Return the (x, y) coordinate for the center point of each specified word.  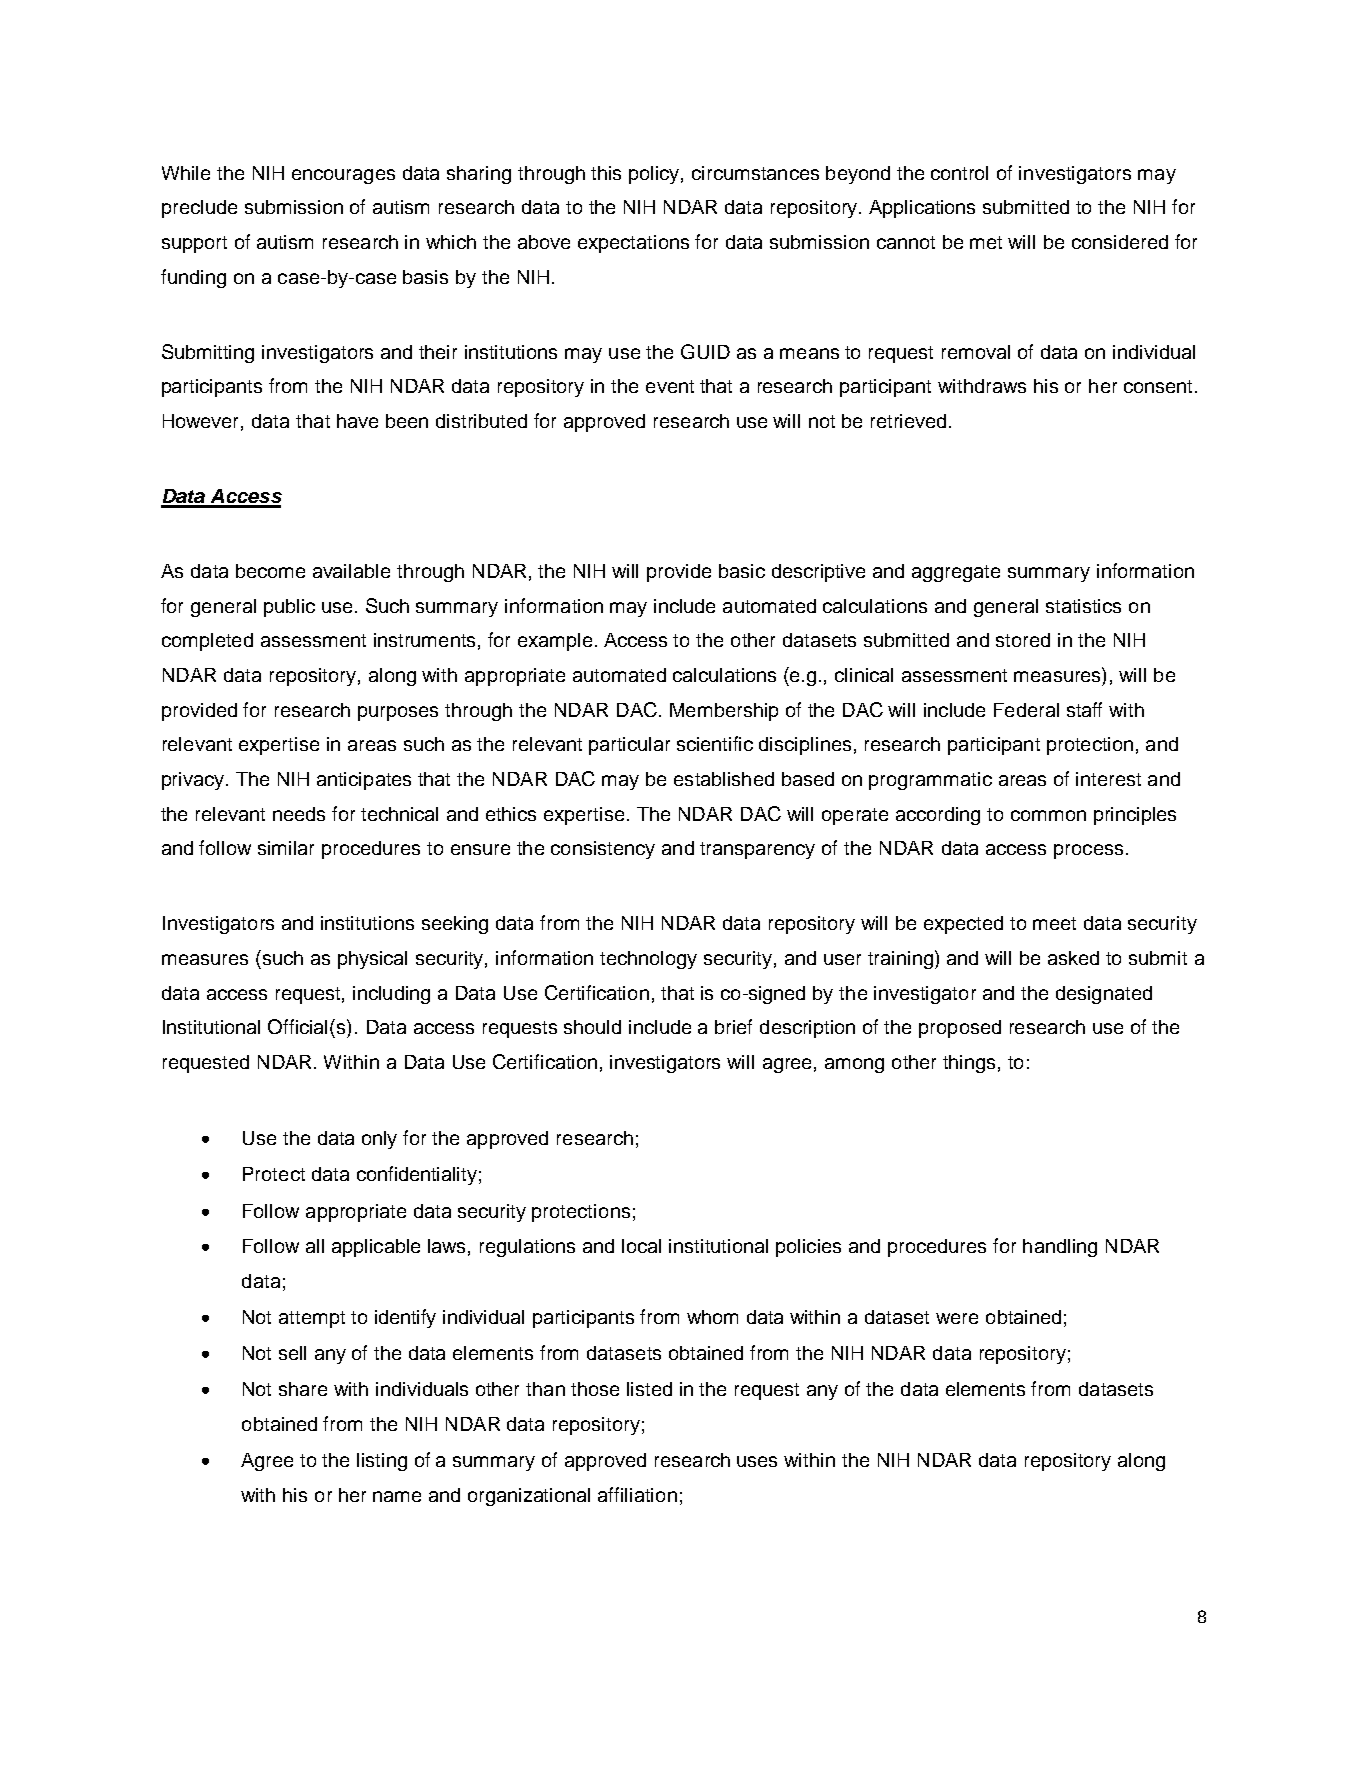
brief (733, 1026)
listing (382, 1462)
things (969, 1064)
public (289, 608)
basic (742, 571)
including (391, 995)
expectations (633, 244)
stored (1023, 640)
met (986, 242)
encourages (343, 176)
